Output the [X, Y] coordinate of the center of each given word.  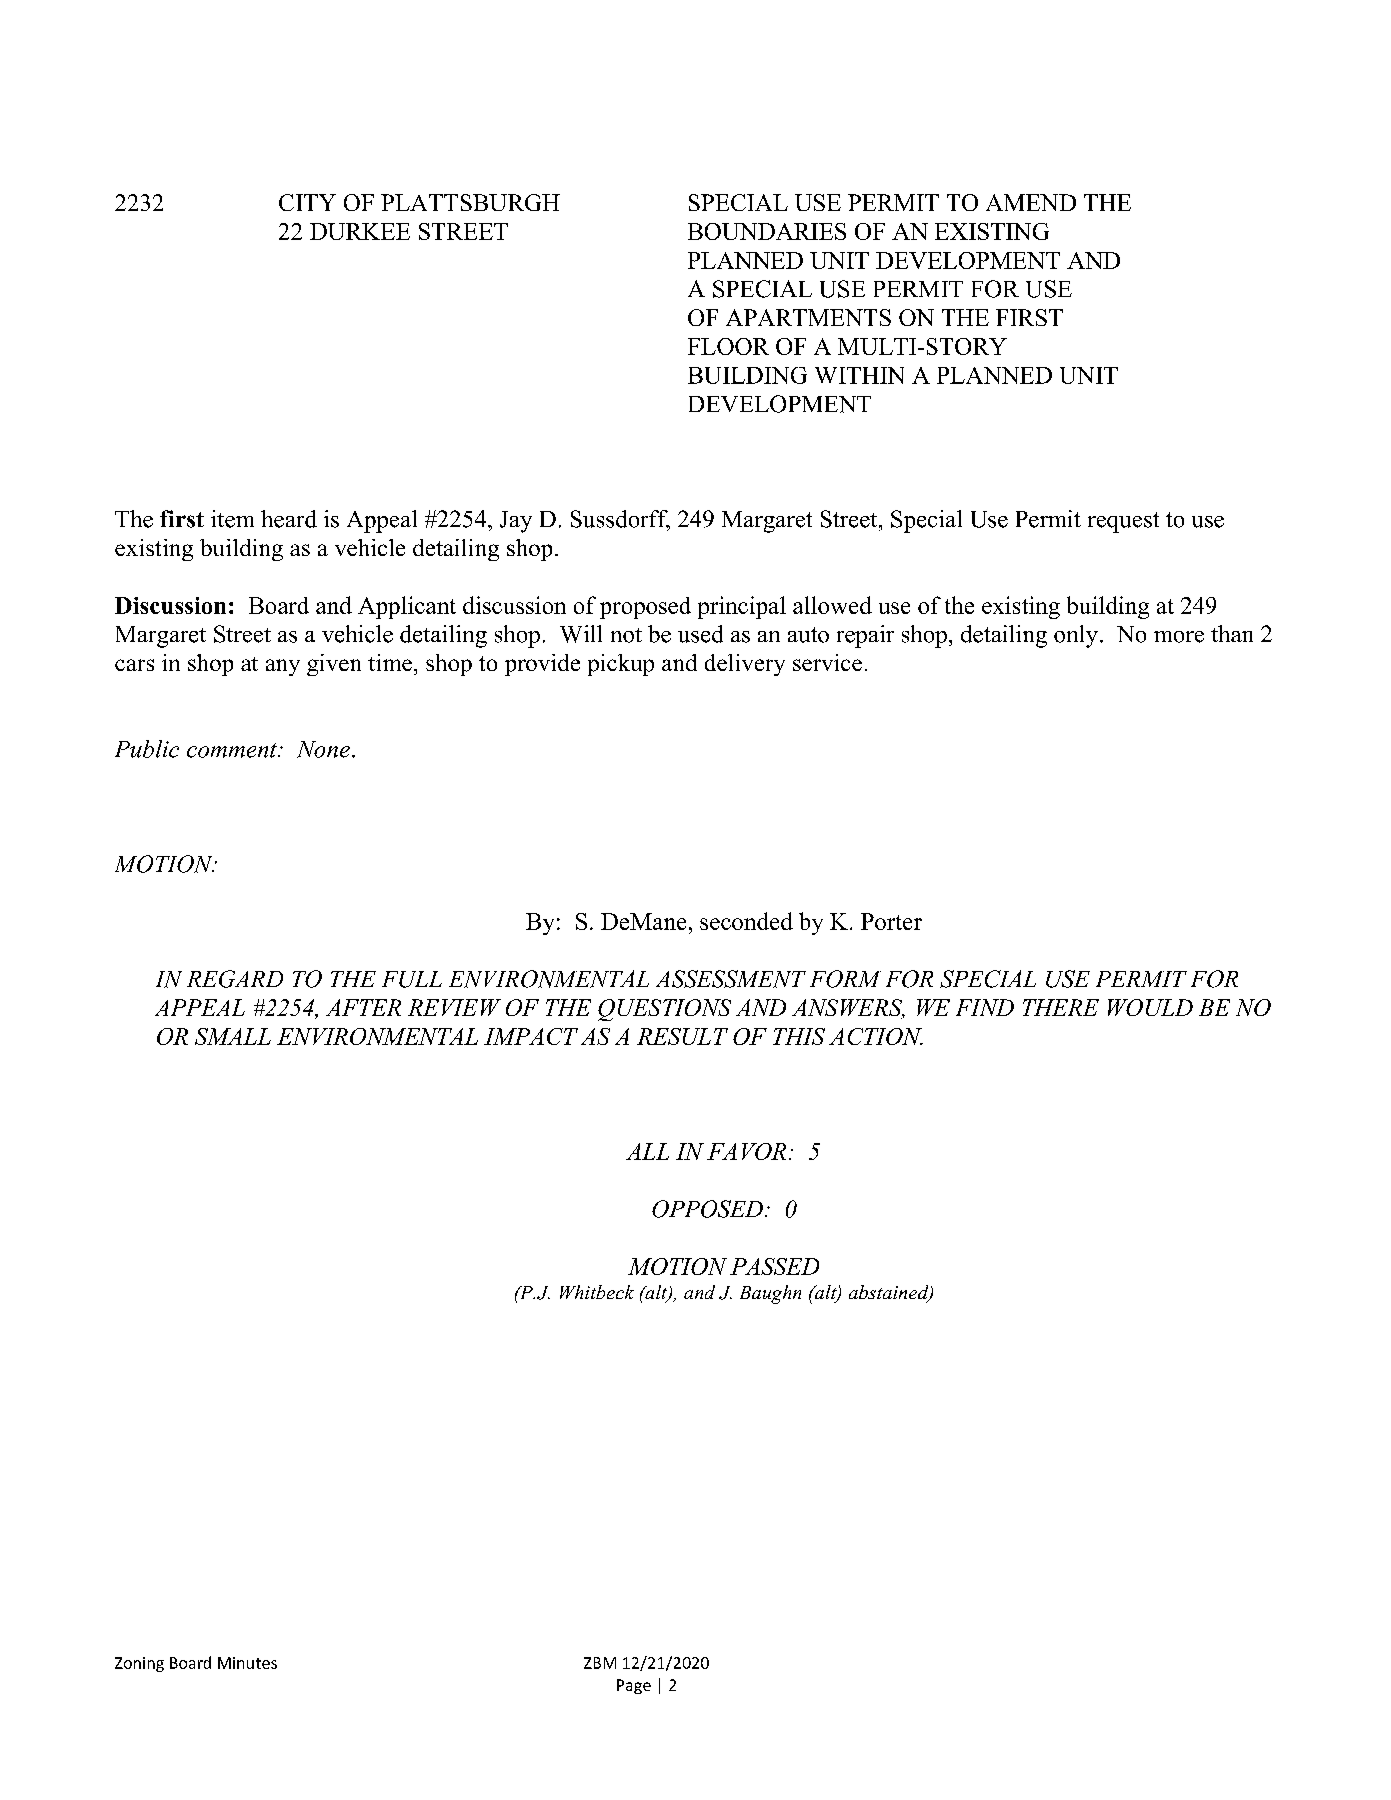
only [1076, 636]
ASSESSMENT [731, 979]
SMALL [233, 1036]
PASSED [774, 1266]
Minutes [247, 1663]
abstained [890, 1293]
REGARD [235, 979]
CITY [307, 202]
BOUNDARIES [767, 231]
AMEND [1031, 202]
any [283, 667]
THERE [1061, 1007]
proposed [645, 608]
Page [634, 1686]
